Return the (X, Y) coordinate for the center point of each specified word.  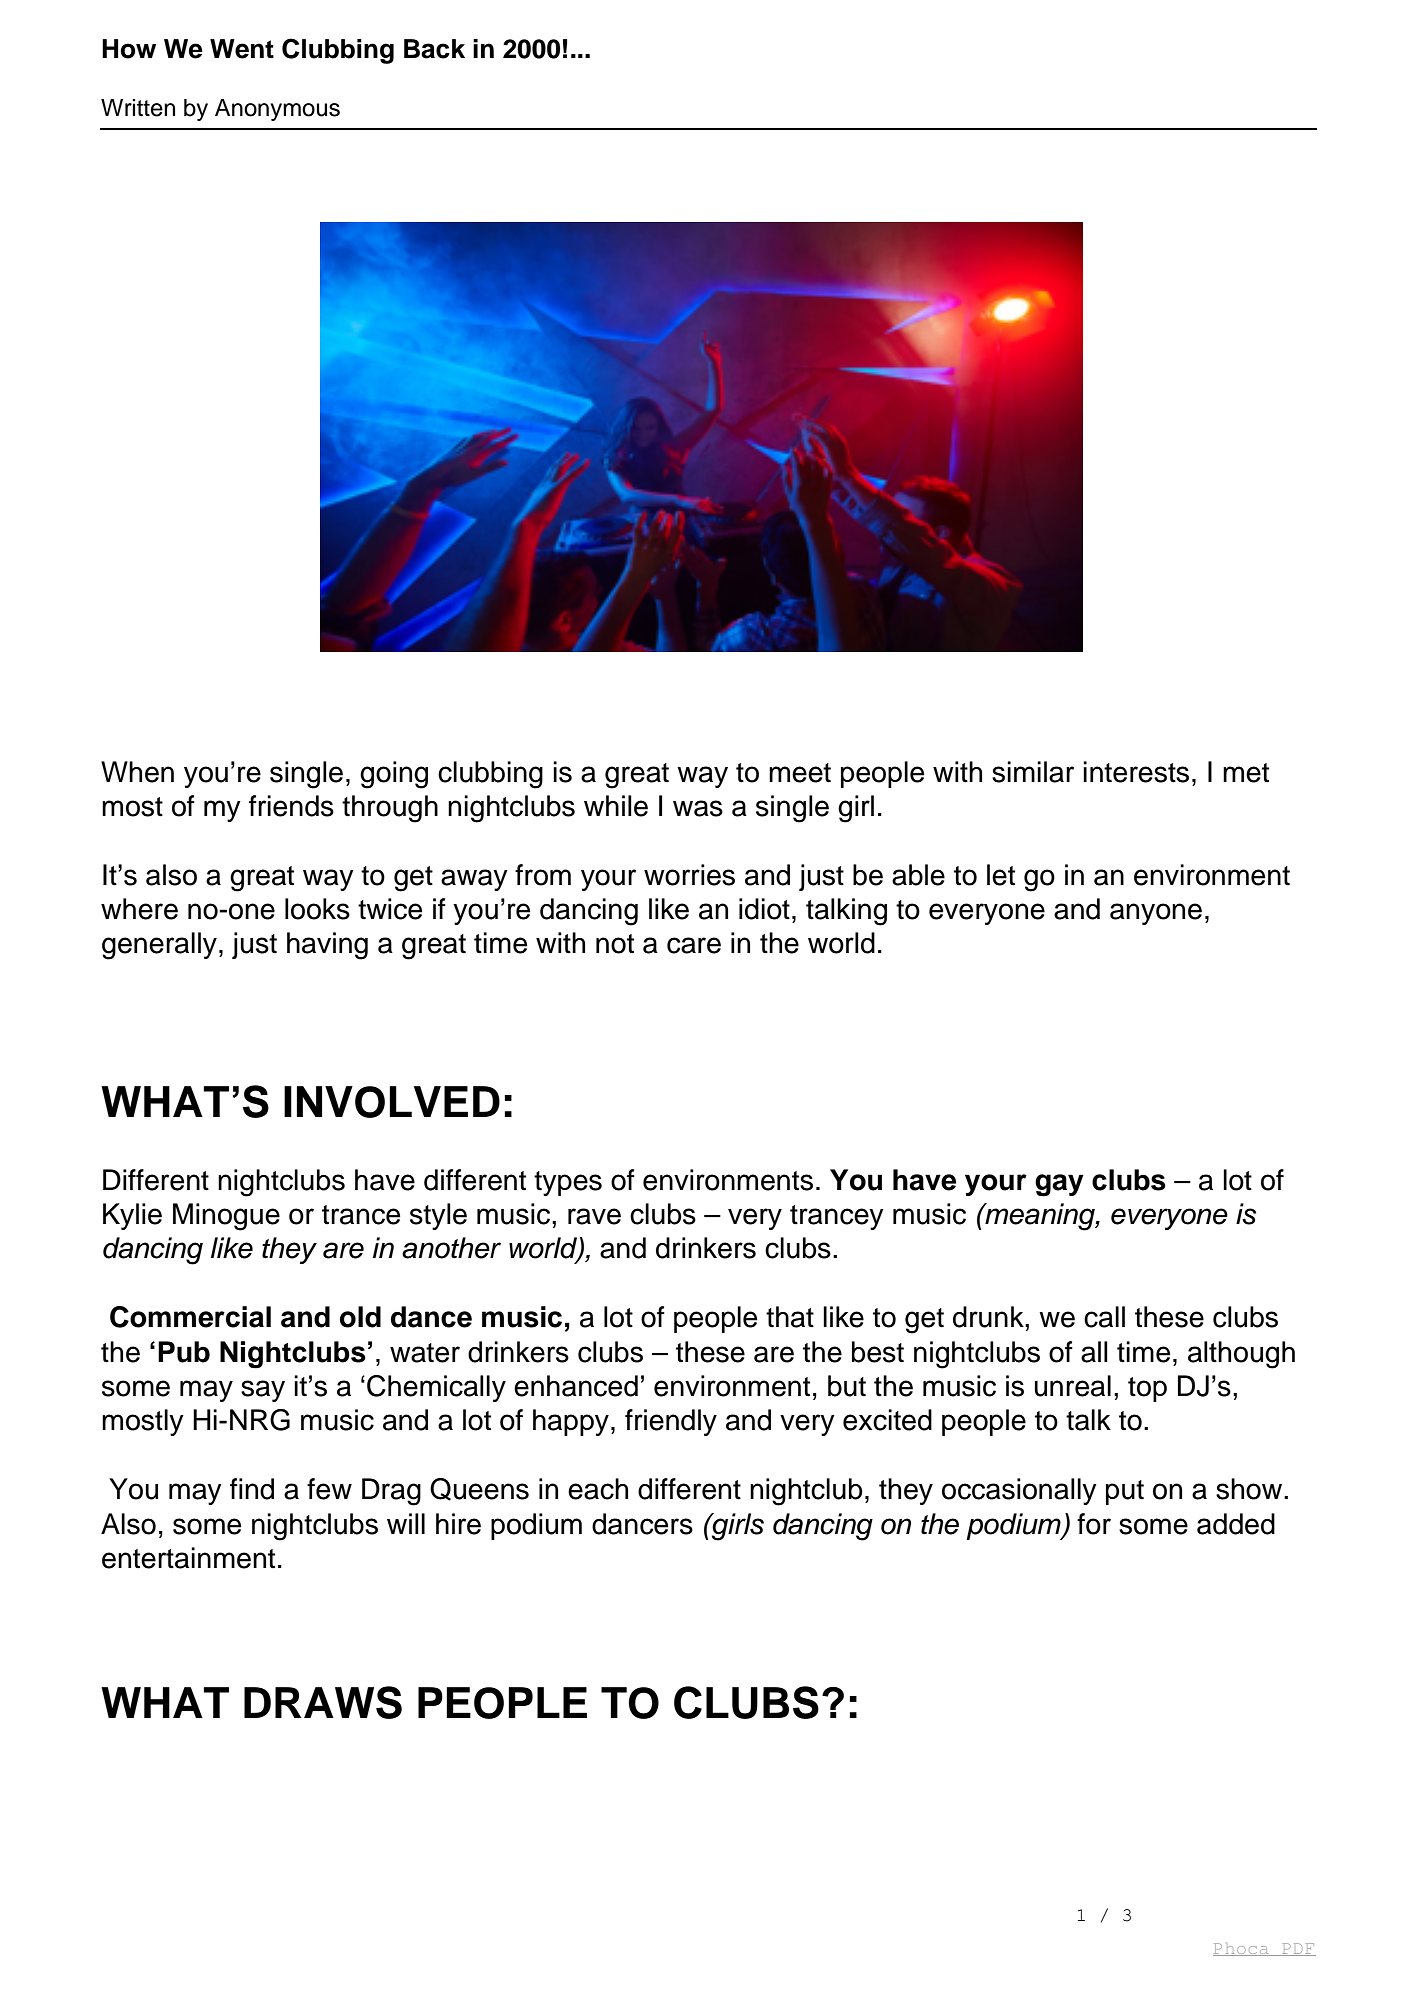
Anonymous (277, 110)
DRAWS (323, 1702)
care (694, 945)
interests (1136, 772)
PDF (1298, 1949)
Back (434, 49)
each (598, 1489)
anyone (1156, 914)
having (327, 946)
